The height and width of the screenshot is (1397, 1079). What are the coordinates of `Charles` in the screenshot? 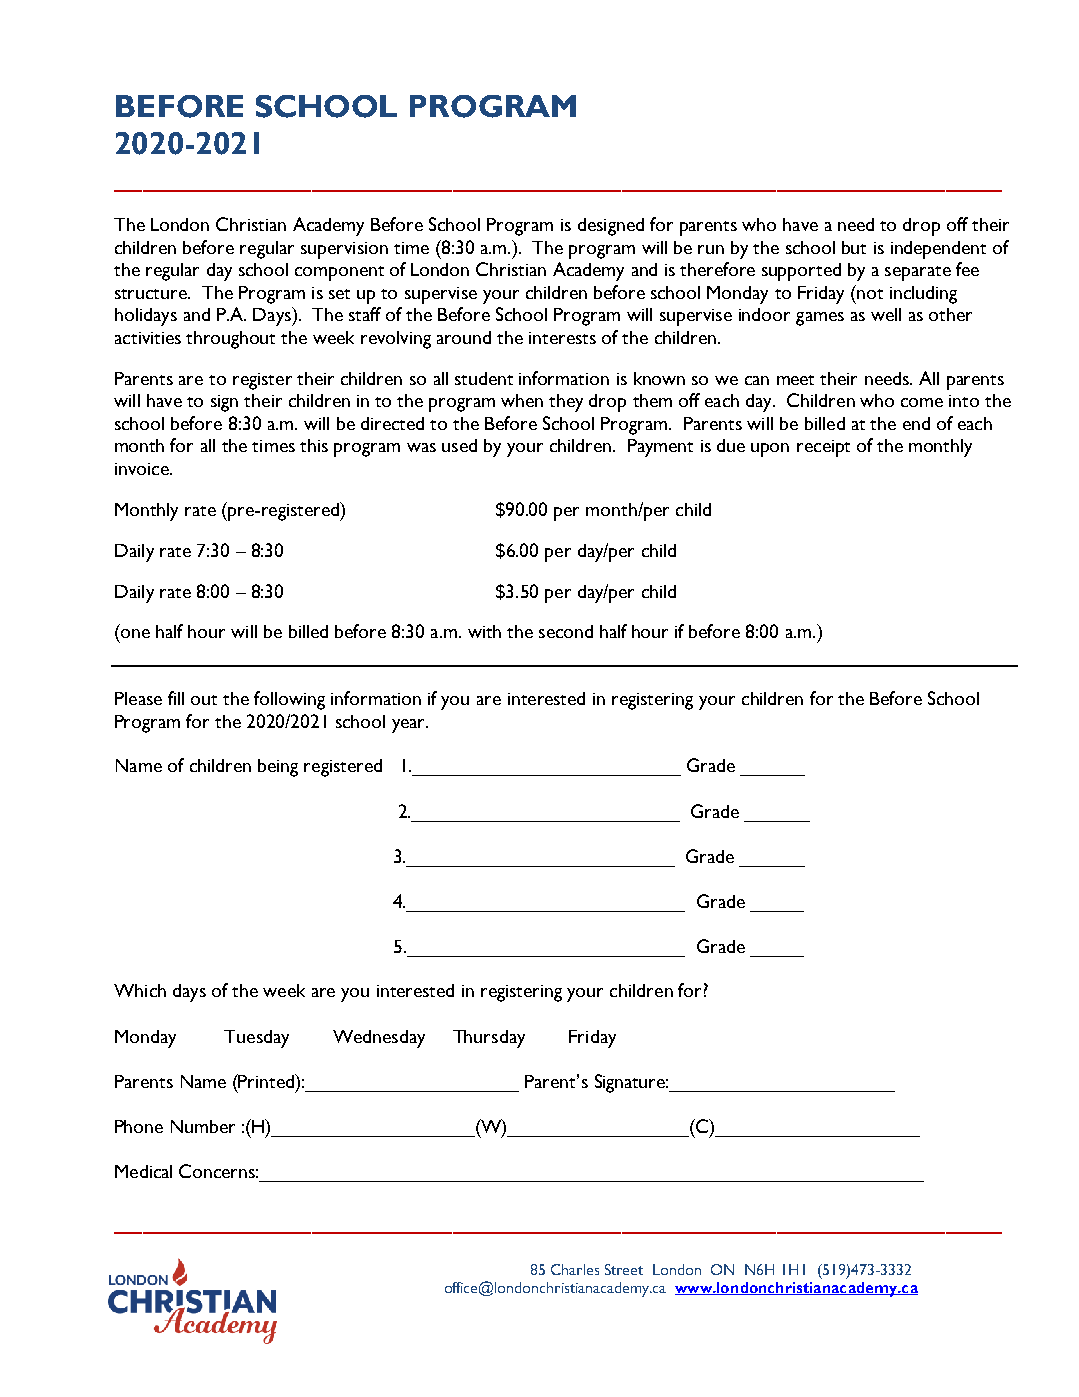 It's located at (575, 1269).
